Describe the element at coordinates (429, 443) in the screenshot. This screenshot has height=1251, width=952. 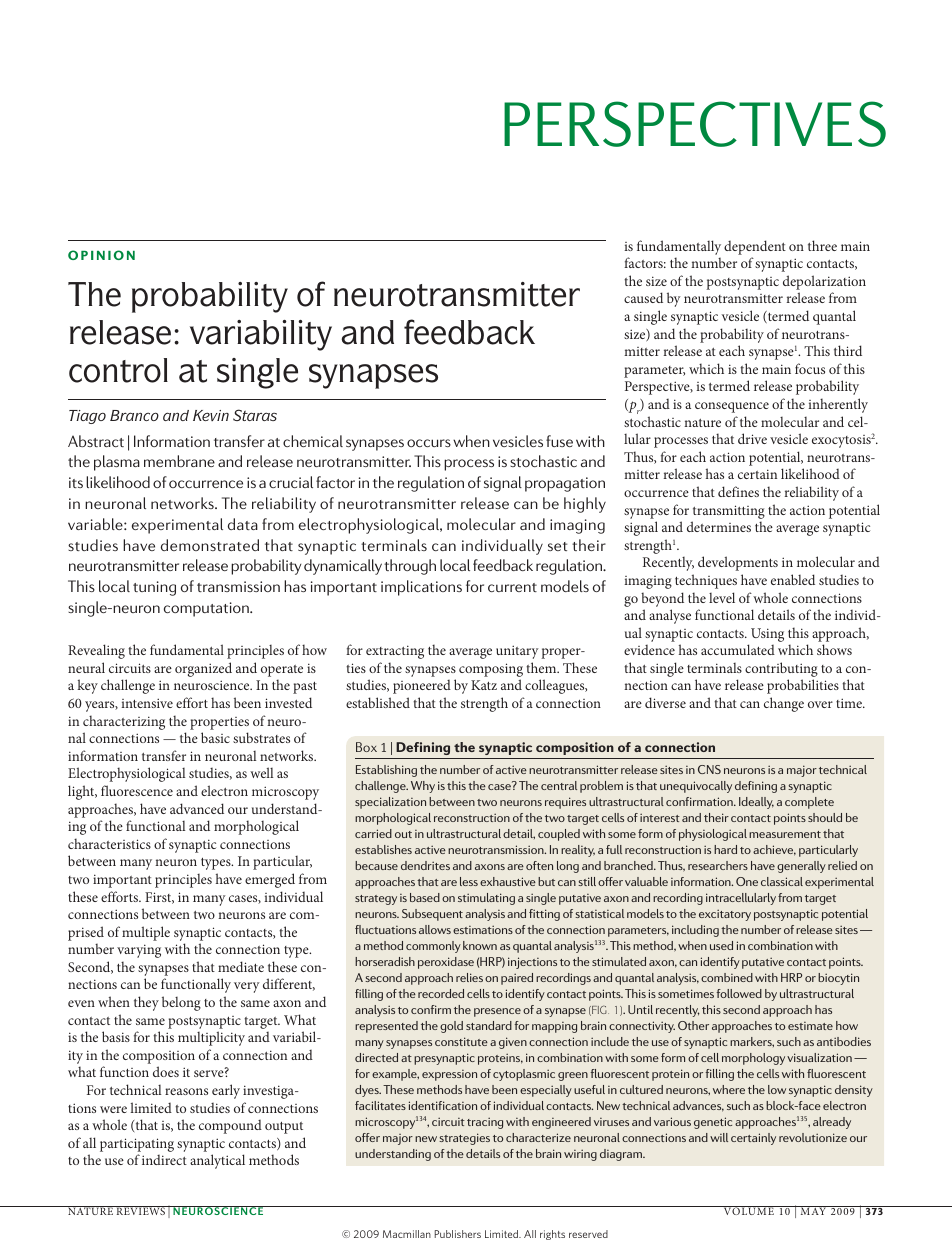
I see `occurs` at that location.
